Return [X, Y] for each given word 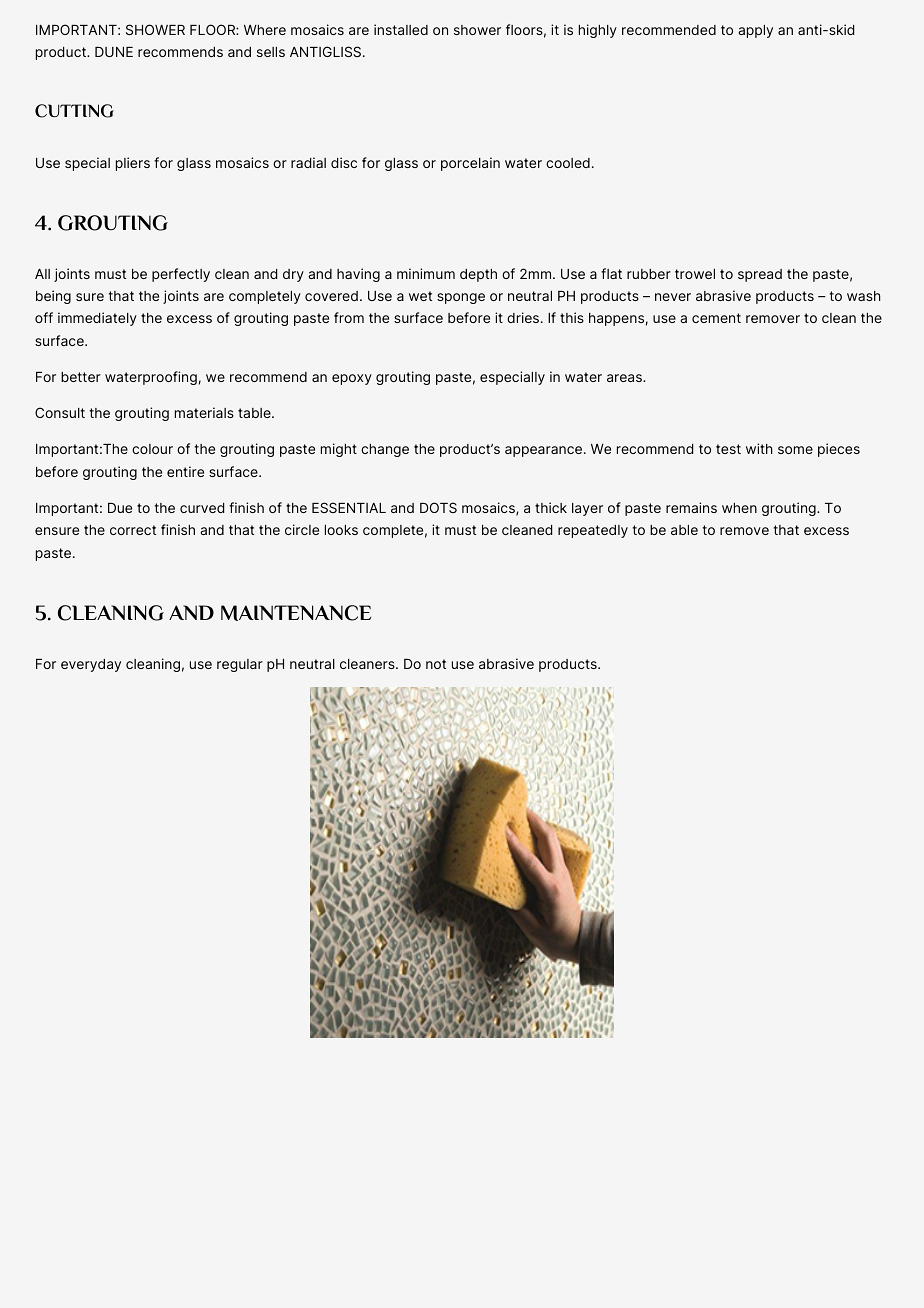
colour [152, 449]
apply [755, 31]
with [759, 448]
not [436, 664]
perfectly [181, 275]
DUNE [114, 52]
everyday [91, 665]
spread [760, 275]
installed [401, 29]
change [385, 450]
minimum [426, 273]
